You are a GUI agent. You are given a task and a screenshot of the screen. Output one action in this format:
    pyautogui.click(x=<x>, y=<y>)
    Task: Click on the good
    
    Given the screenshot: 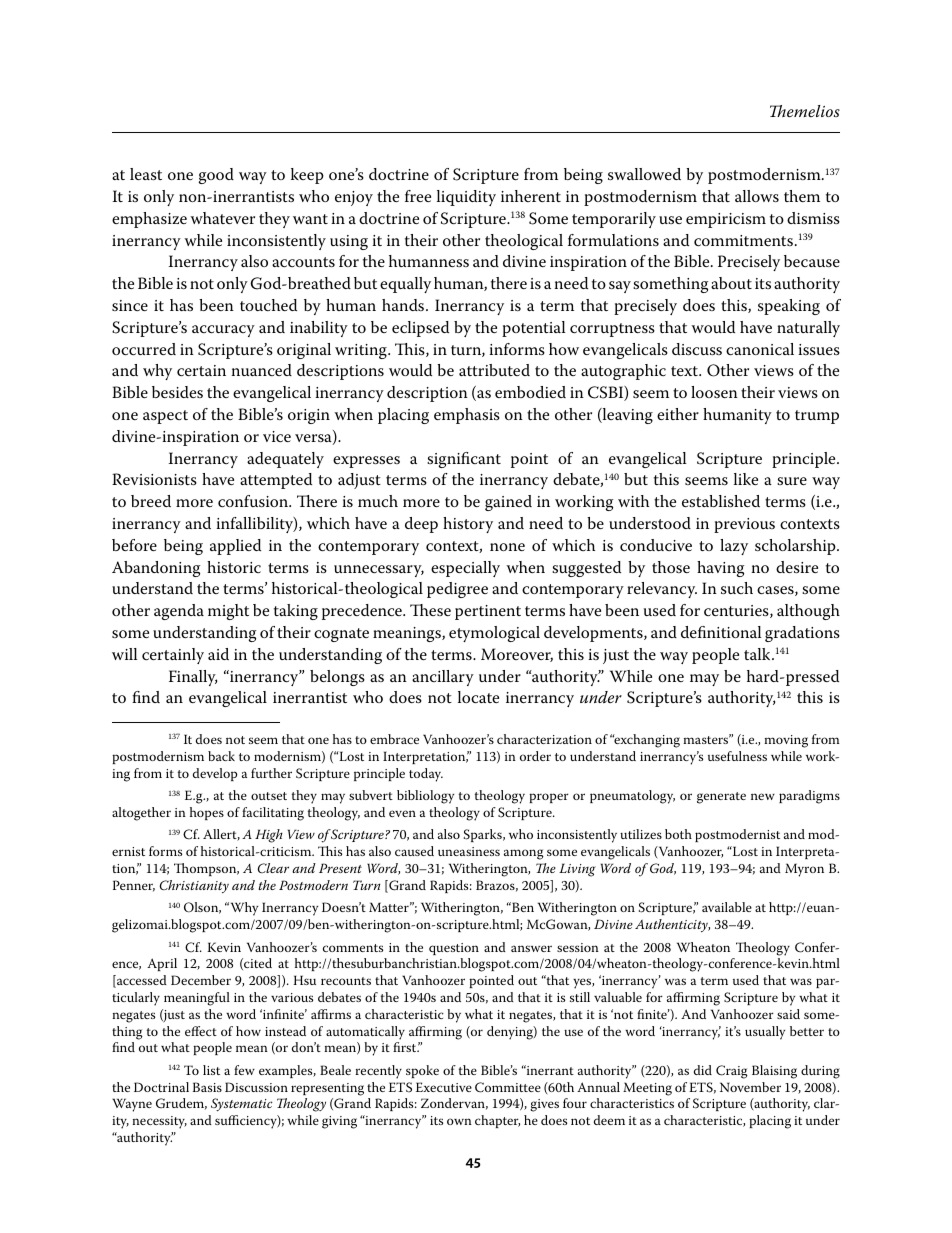 What is the action you would take?
    pyautogui.click(x=216, y=176)
